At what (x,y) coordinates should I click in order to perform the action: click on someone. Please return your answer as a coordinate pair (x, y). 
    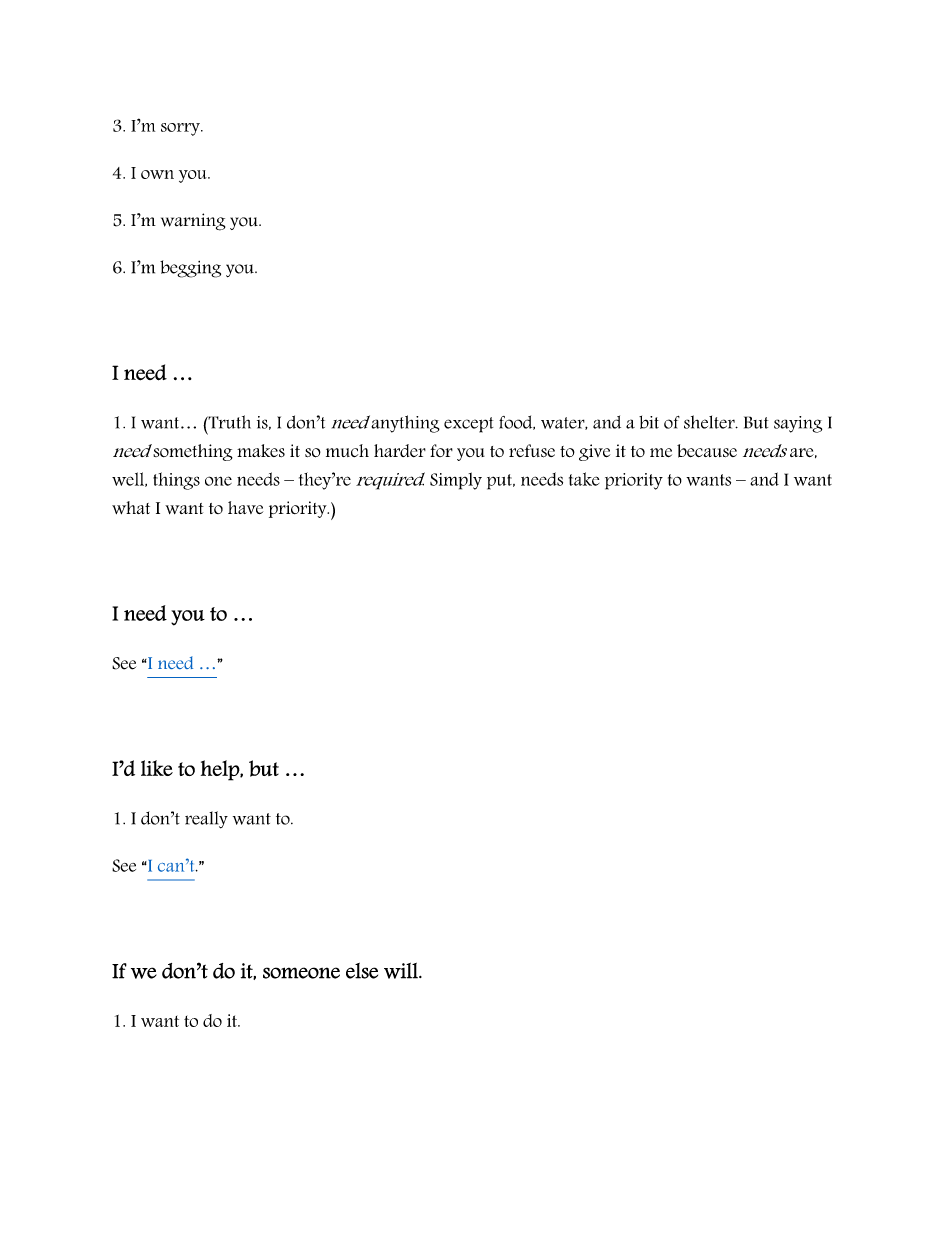
    Looking at the image, I should click on (301, 973).
